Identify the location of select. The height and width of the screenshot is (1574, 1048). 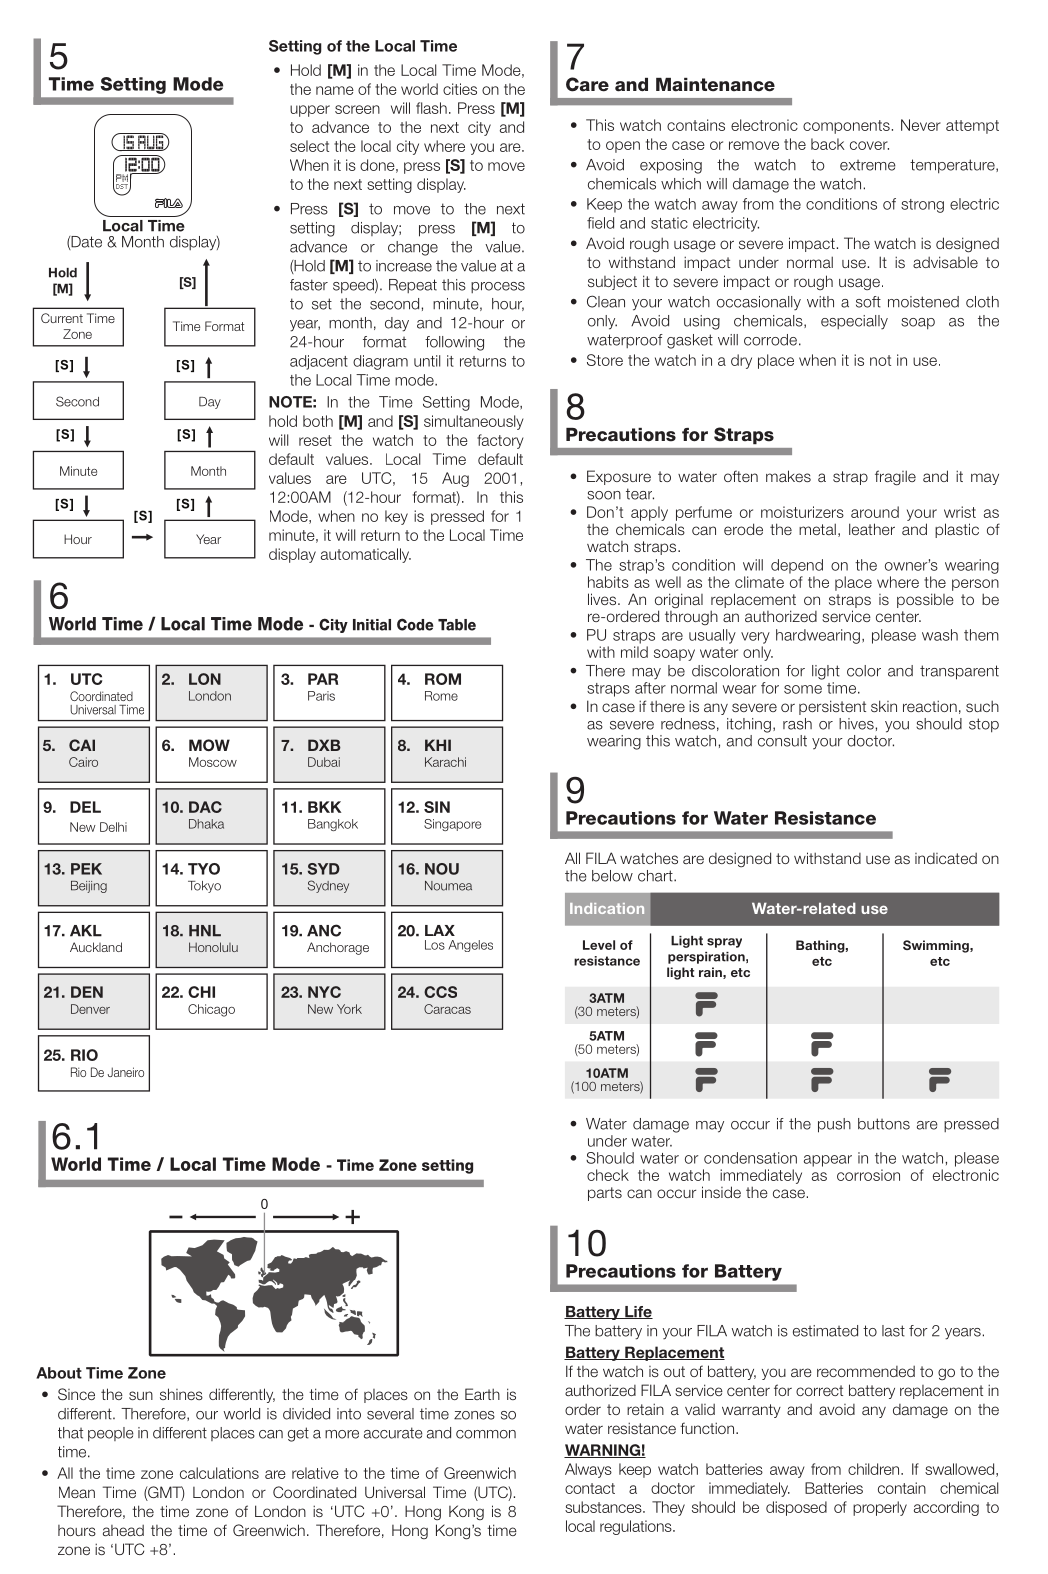
(309, 146).
